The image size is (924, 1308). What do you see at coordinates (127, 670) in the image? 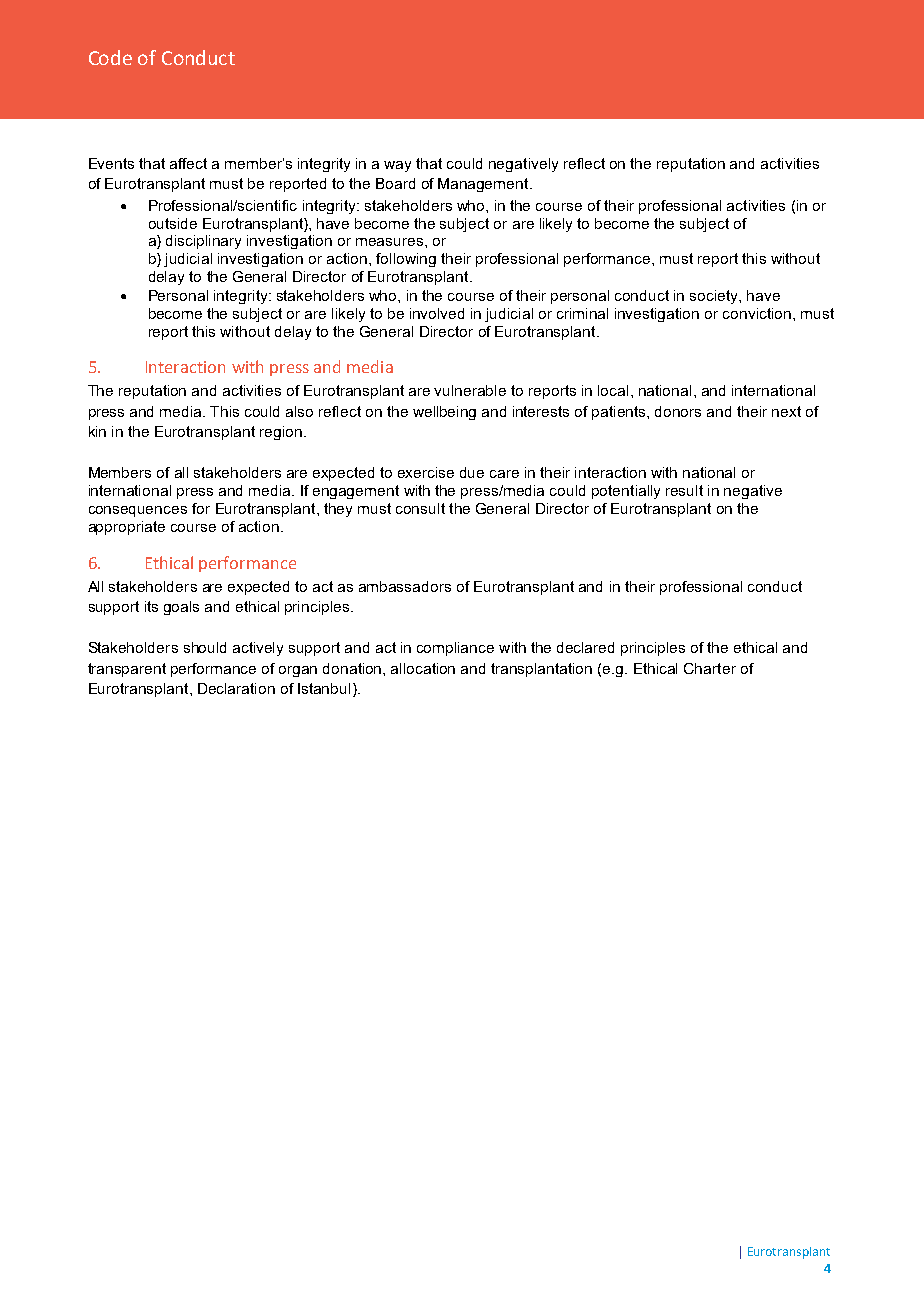
I see `transparent` at bounding box center [127, 670].
